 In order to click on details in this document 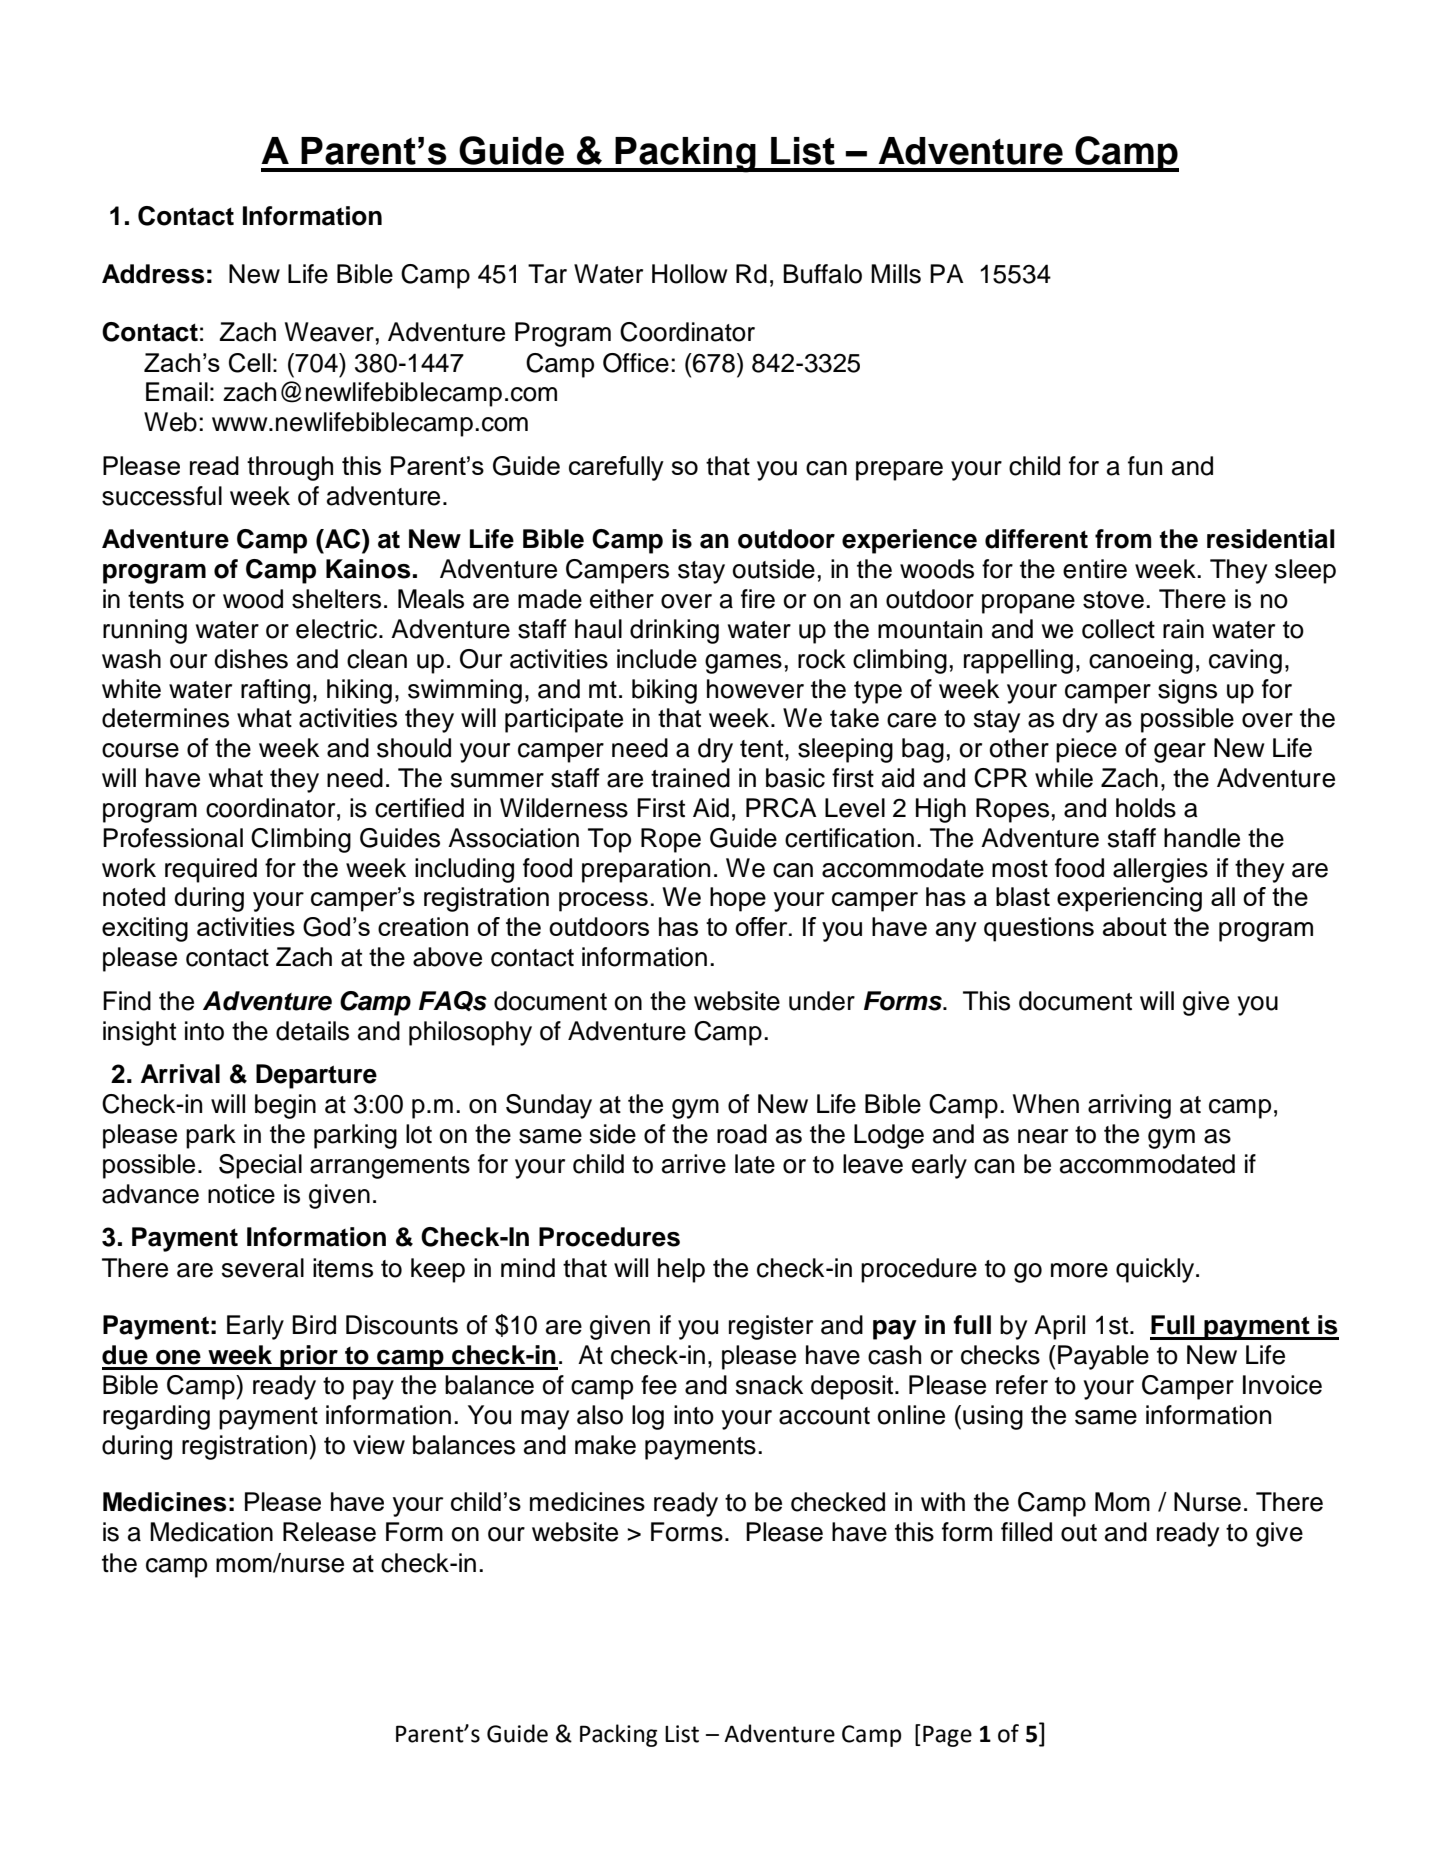, I will do `click(312, 1031)`.
